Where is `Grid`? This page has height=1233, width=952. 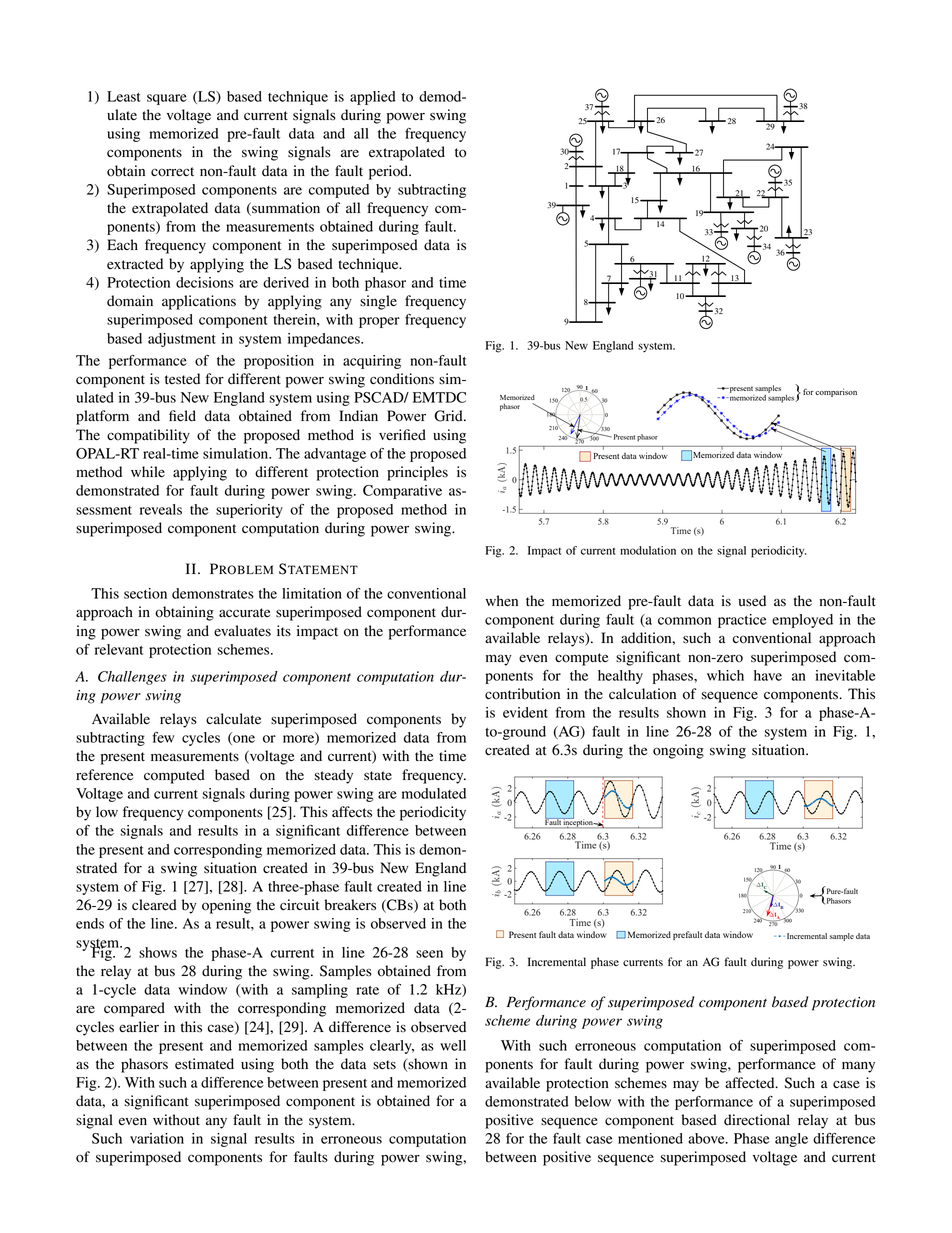
Grid is located at coordinates (449, 416).
